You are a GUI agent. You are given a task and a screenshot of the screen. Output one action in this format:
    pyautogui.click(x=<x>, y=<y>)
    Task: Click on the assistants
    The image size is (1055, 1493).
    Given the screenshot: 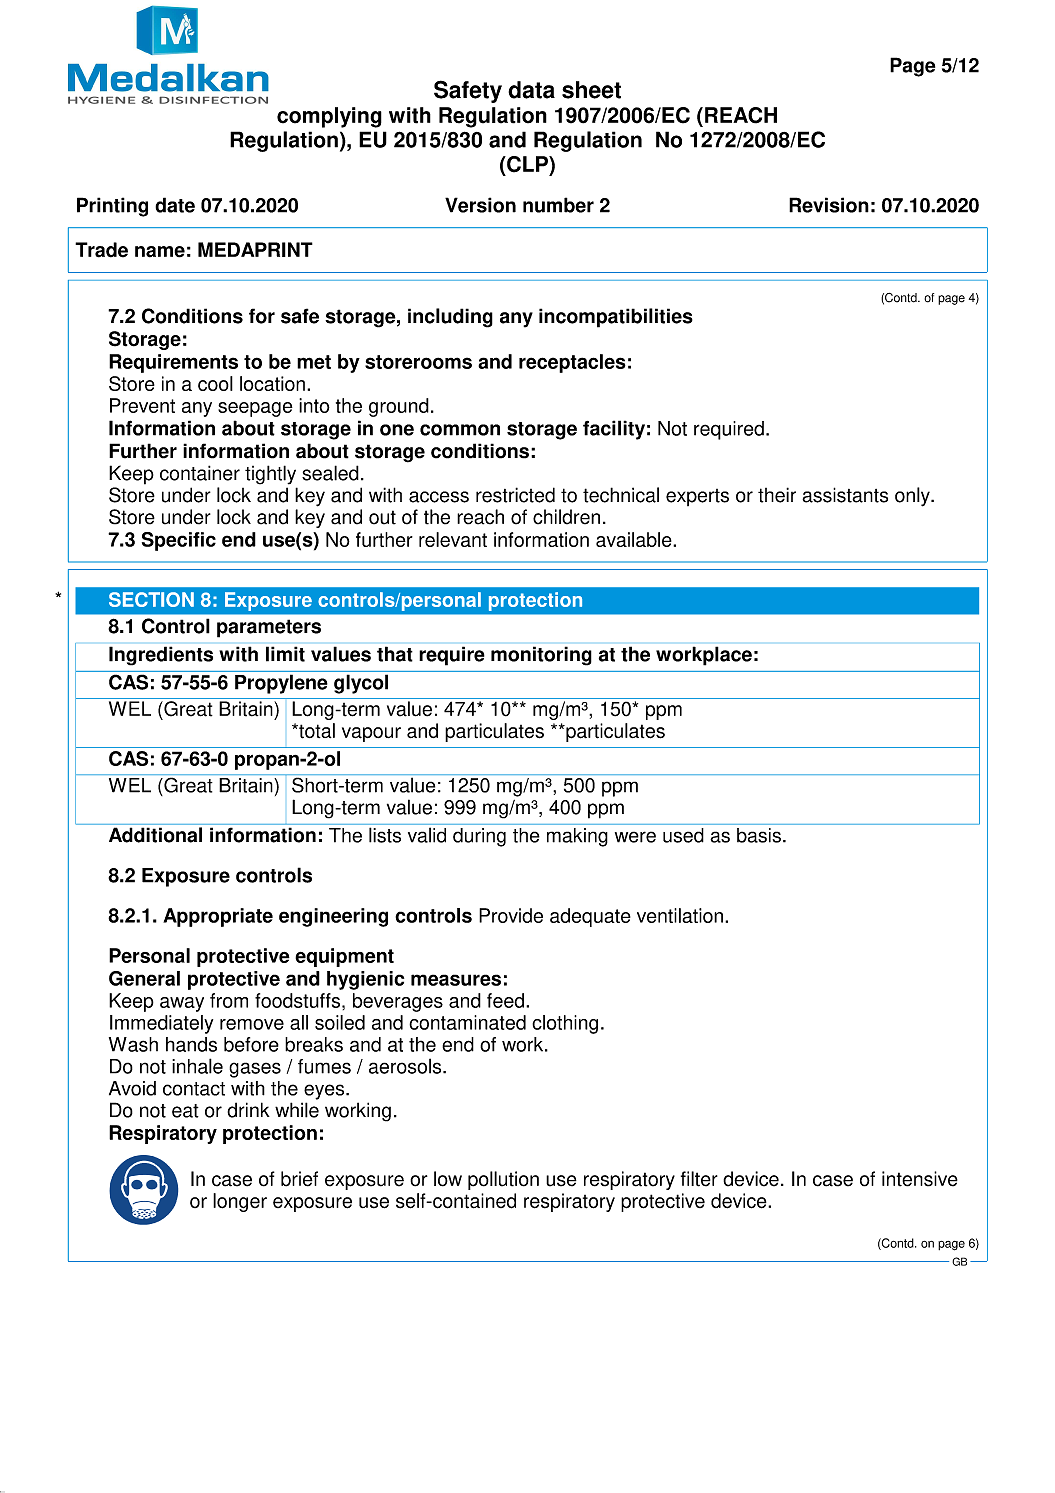 What is the action you would take?
    pyautogui.click(x=845, y=495)
